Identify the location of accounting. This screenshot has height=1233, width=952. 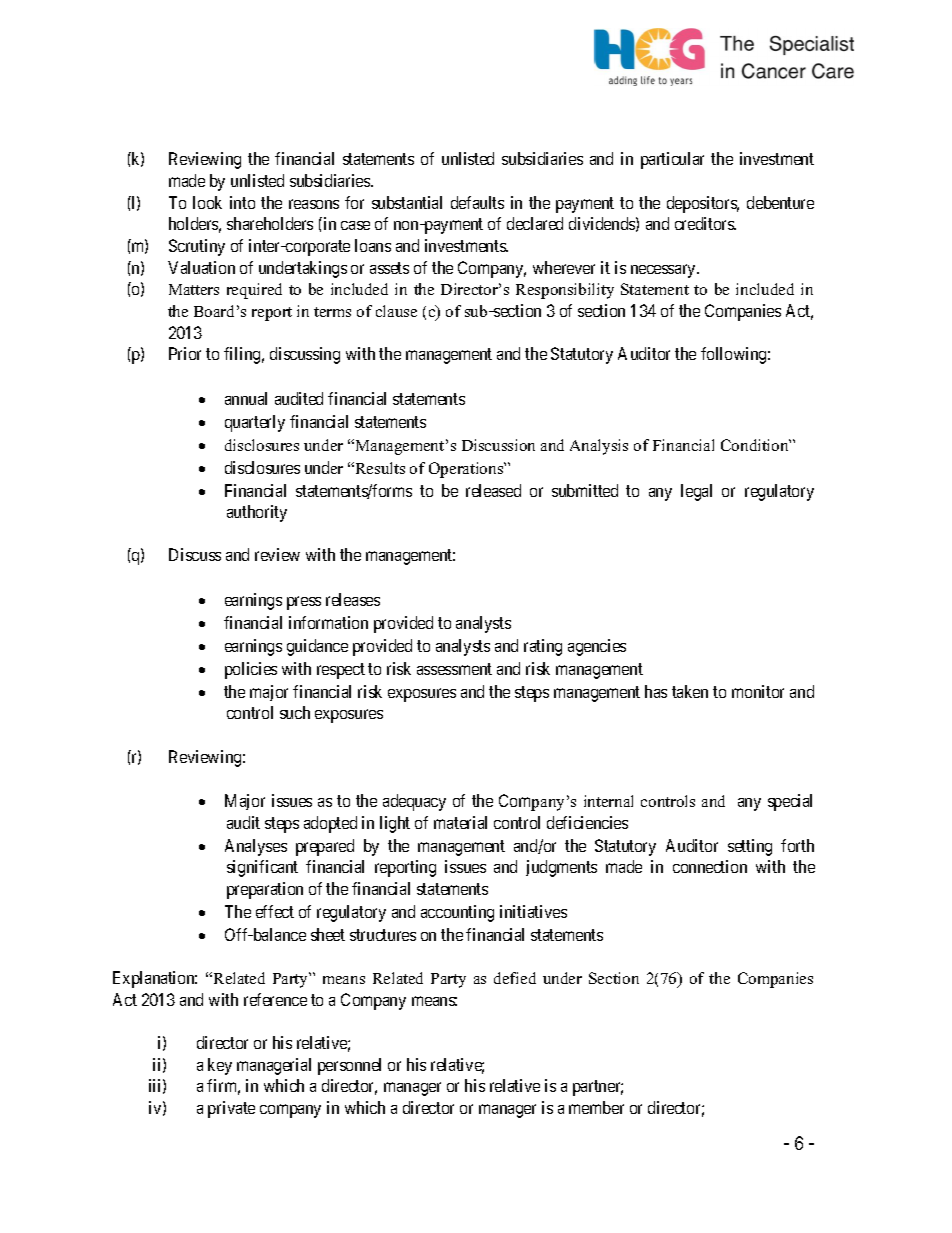
(457, 913).
